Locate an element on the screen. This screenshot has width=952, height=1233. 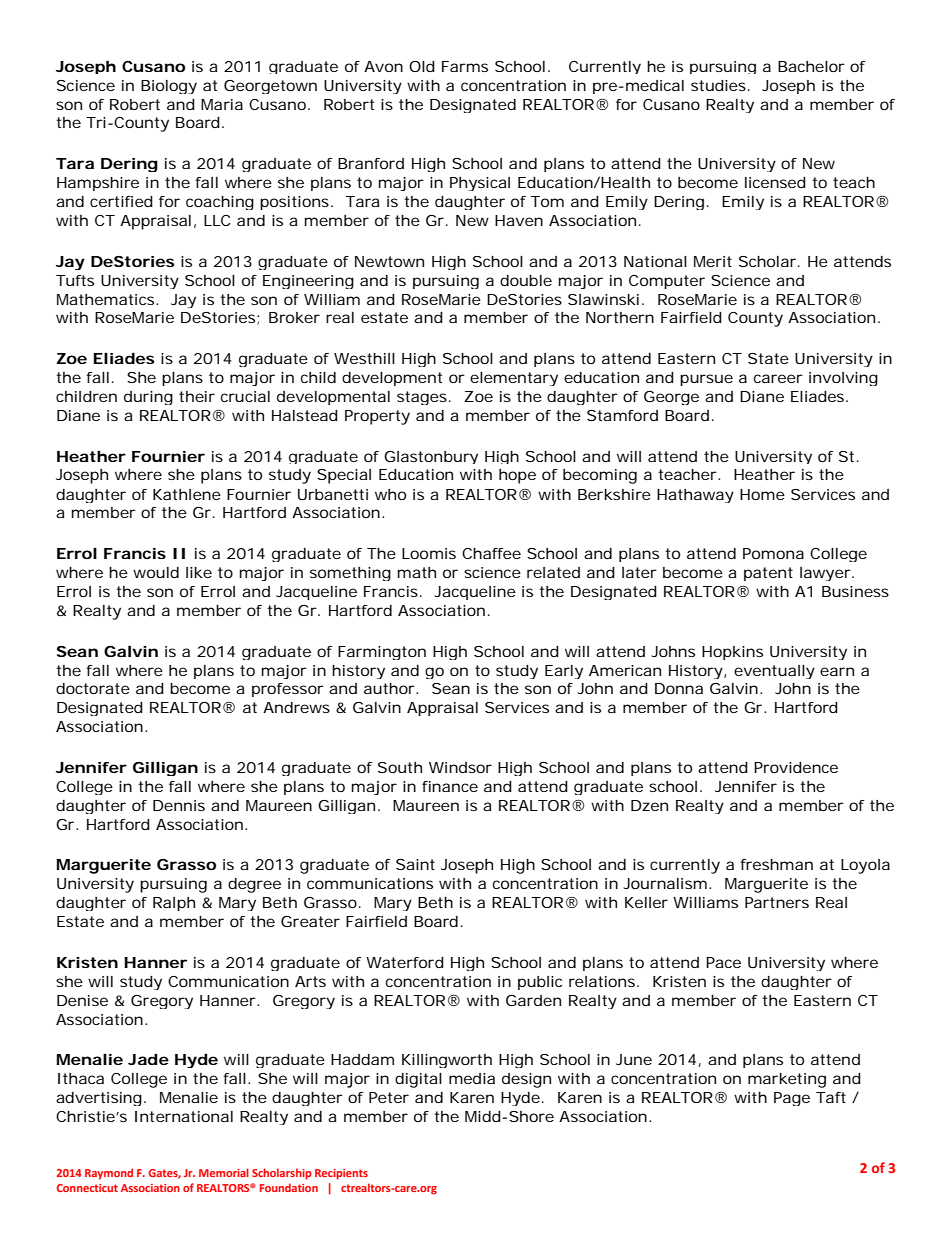
studies is located at coordinates (718, 85).
